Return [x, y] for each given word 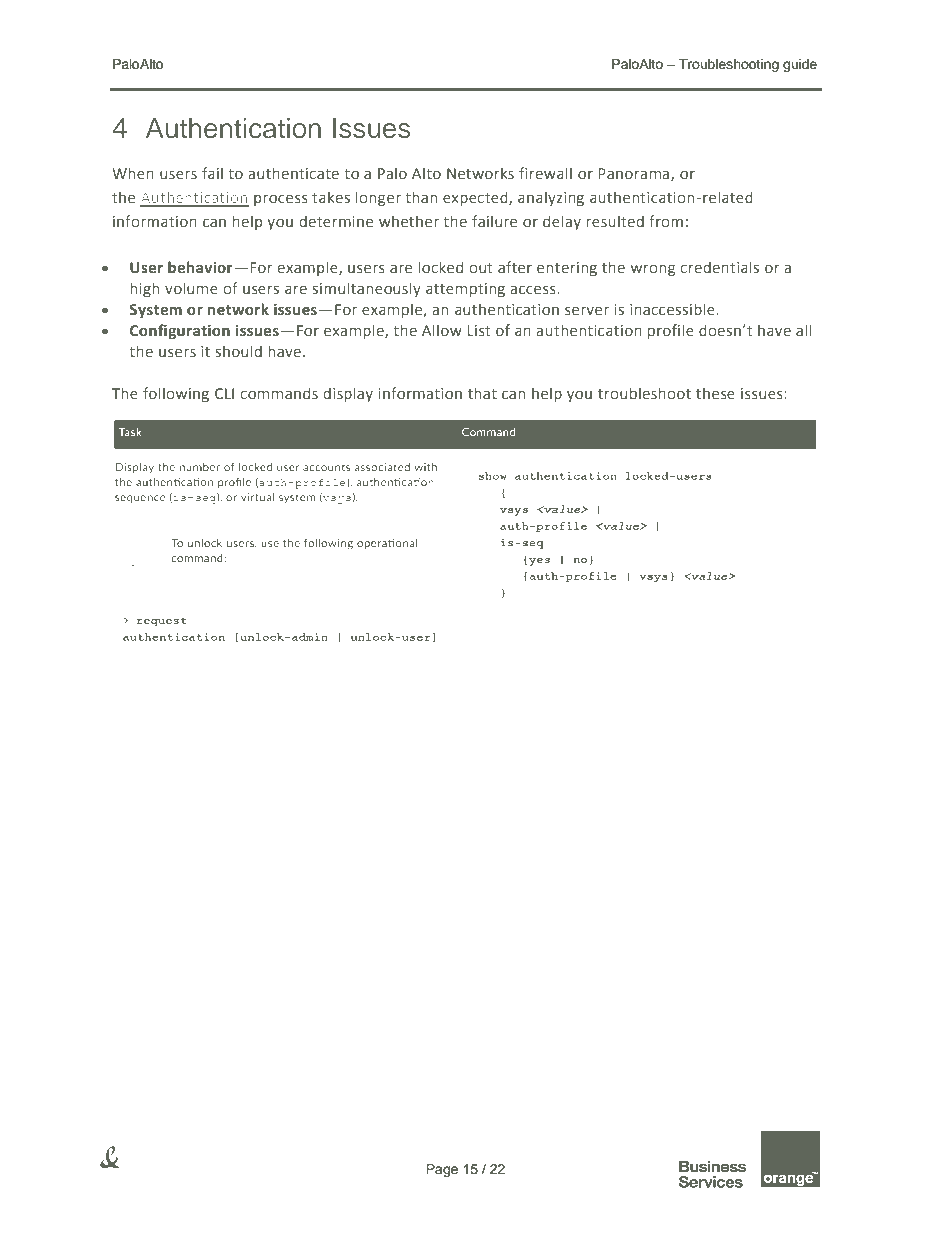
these [715, 393]
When [133, 173]
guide [800, 65]
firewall [545, 173]
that [482, 393]
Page [442, 1170]
